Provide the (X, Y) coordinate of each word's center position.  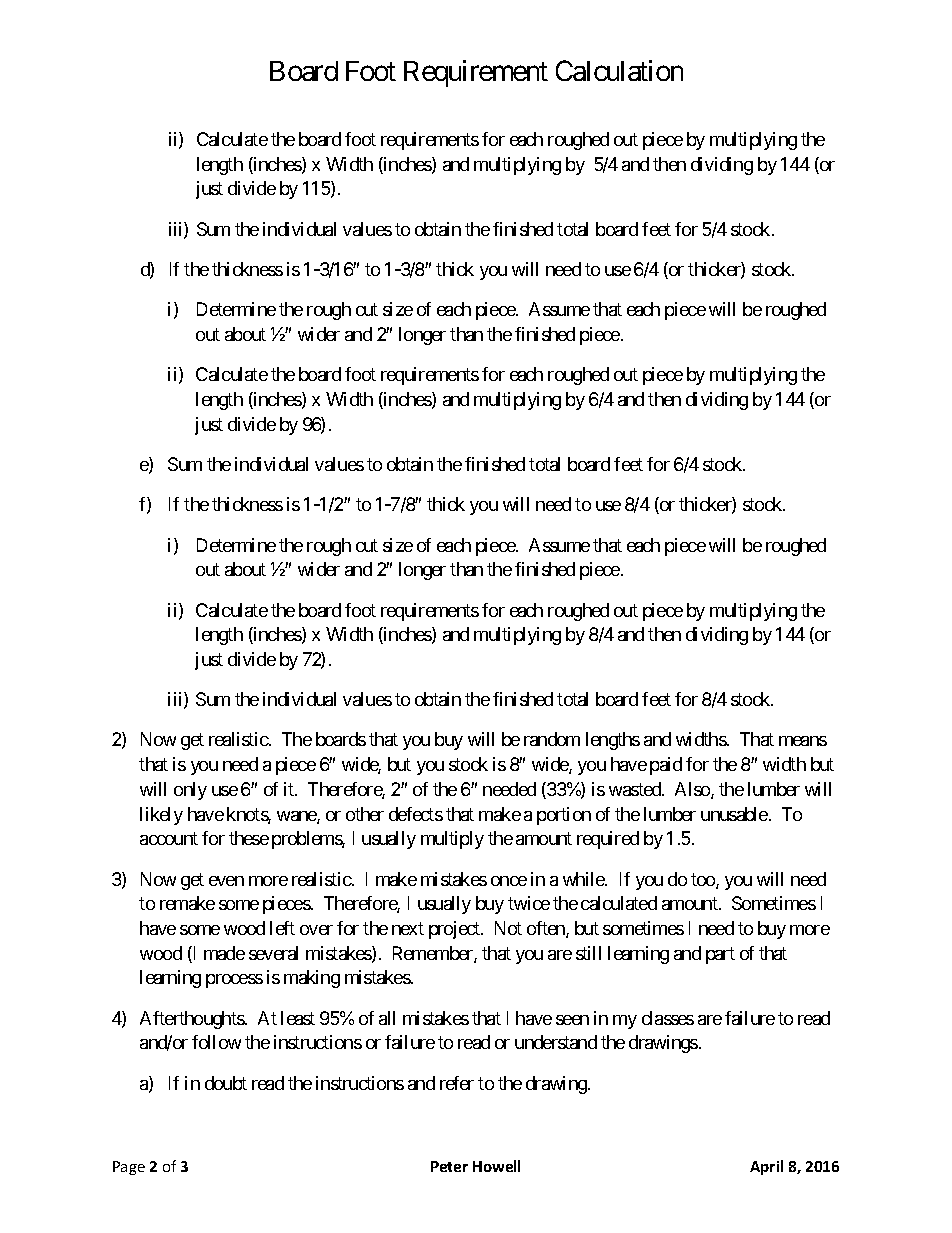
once (509, 881)
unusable (734, 814)
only (190, 791)
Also (693, 790)
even (226, 881)
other (365, 814)
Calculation (619, 70)
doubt (226, 1083)
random (552, 739)
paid (666, 766)
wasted (636, 789)
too (704, 881)
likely (161, 816)
